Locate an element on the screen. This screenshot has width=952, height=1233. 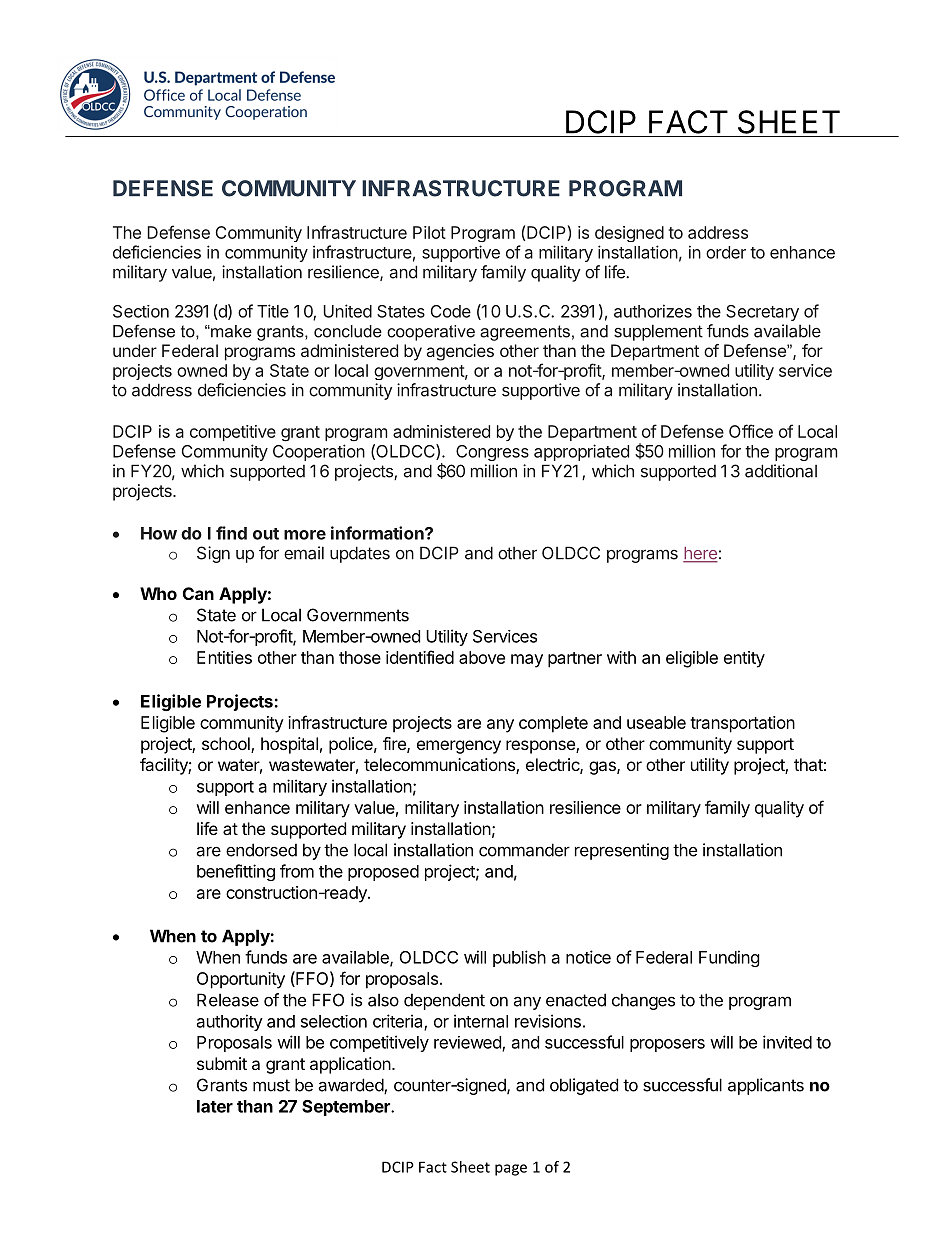
later is located at coordinates (215, 1106).
